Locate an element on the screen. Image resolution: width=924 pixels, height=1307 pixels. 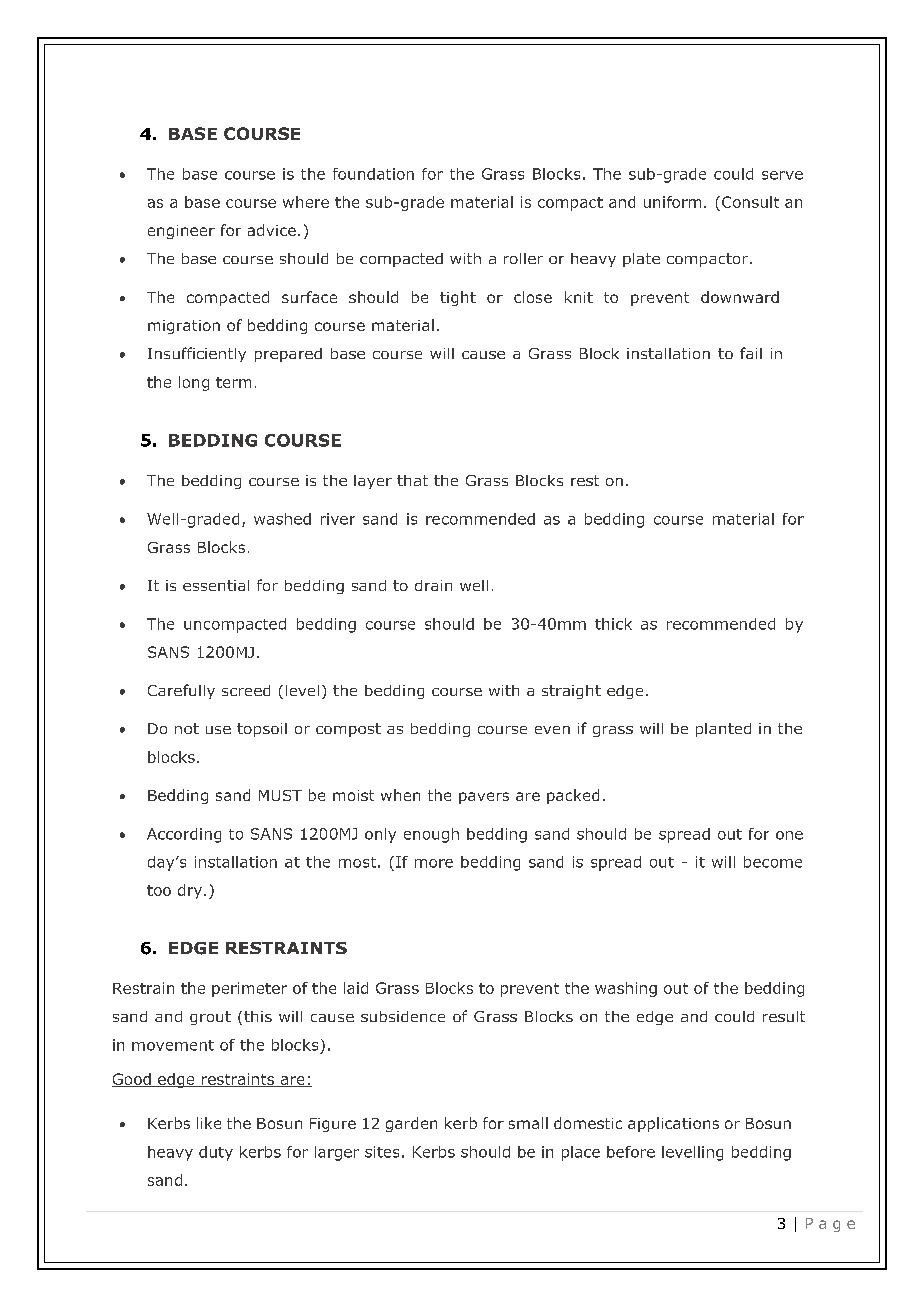
more is located at coordinates (434, 863).
